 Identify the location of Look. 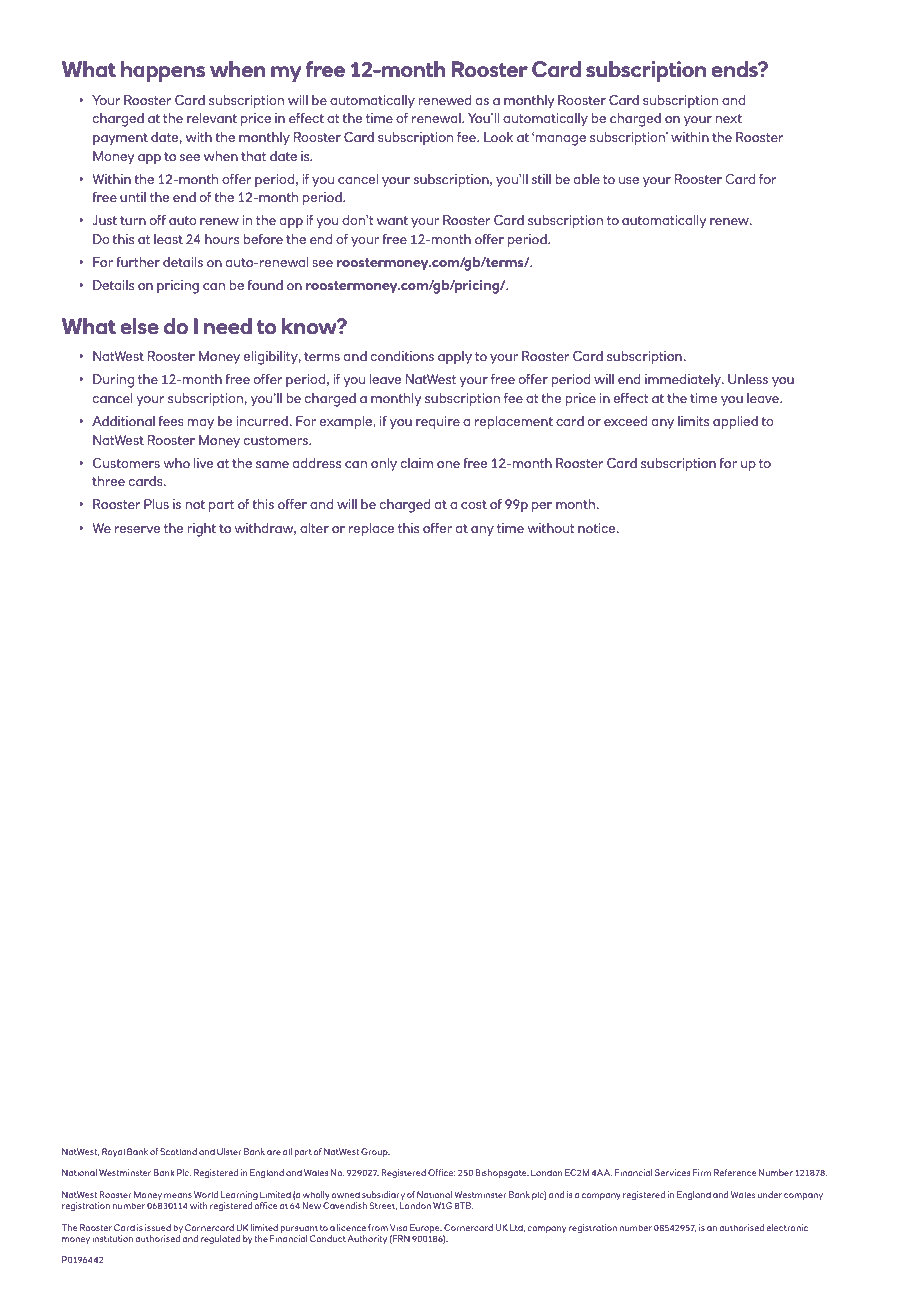
(498, 137).
